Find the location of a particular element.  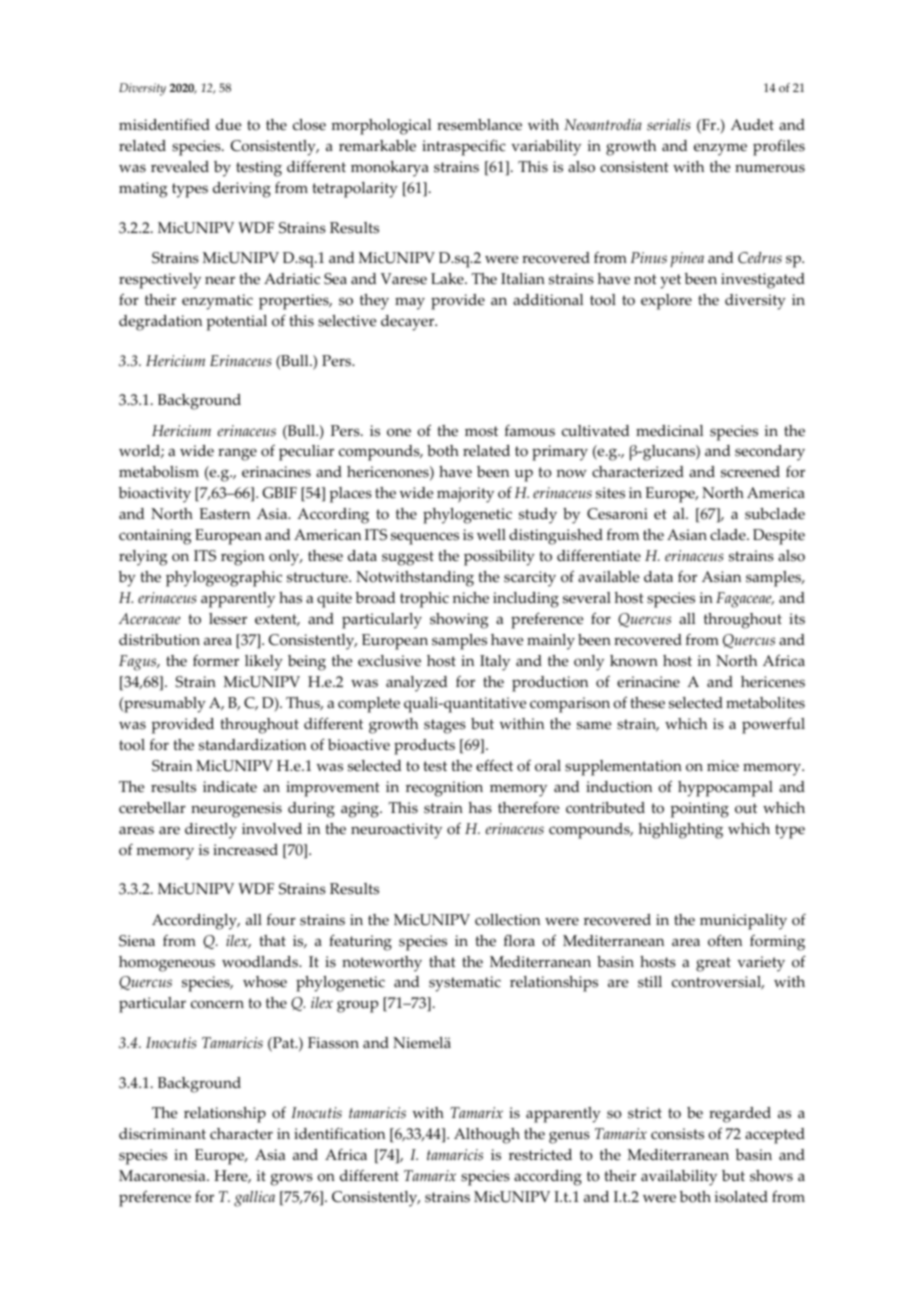

Italy is located at coordinates (495, 663).
